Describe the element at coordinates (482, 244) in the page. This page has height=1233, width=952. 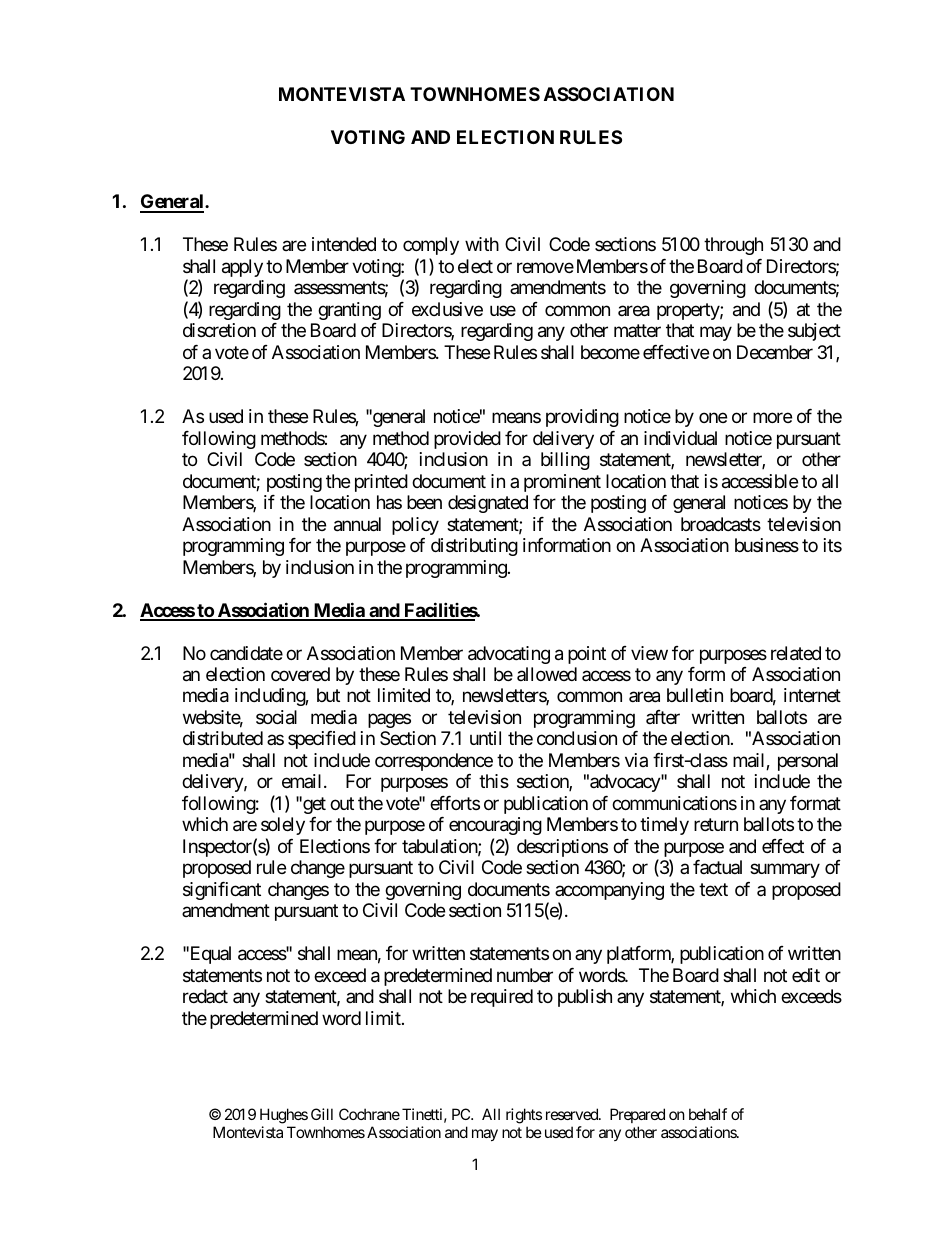
I see `with` at that location.
